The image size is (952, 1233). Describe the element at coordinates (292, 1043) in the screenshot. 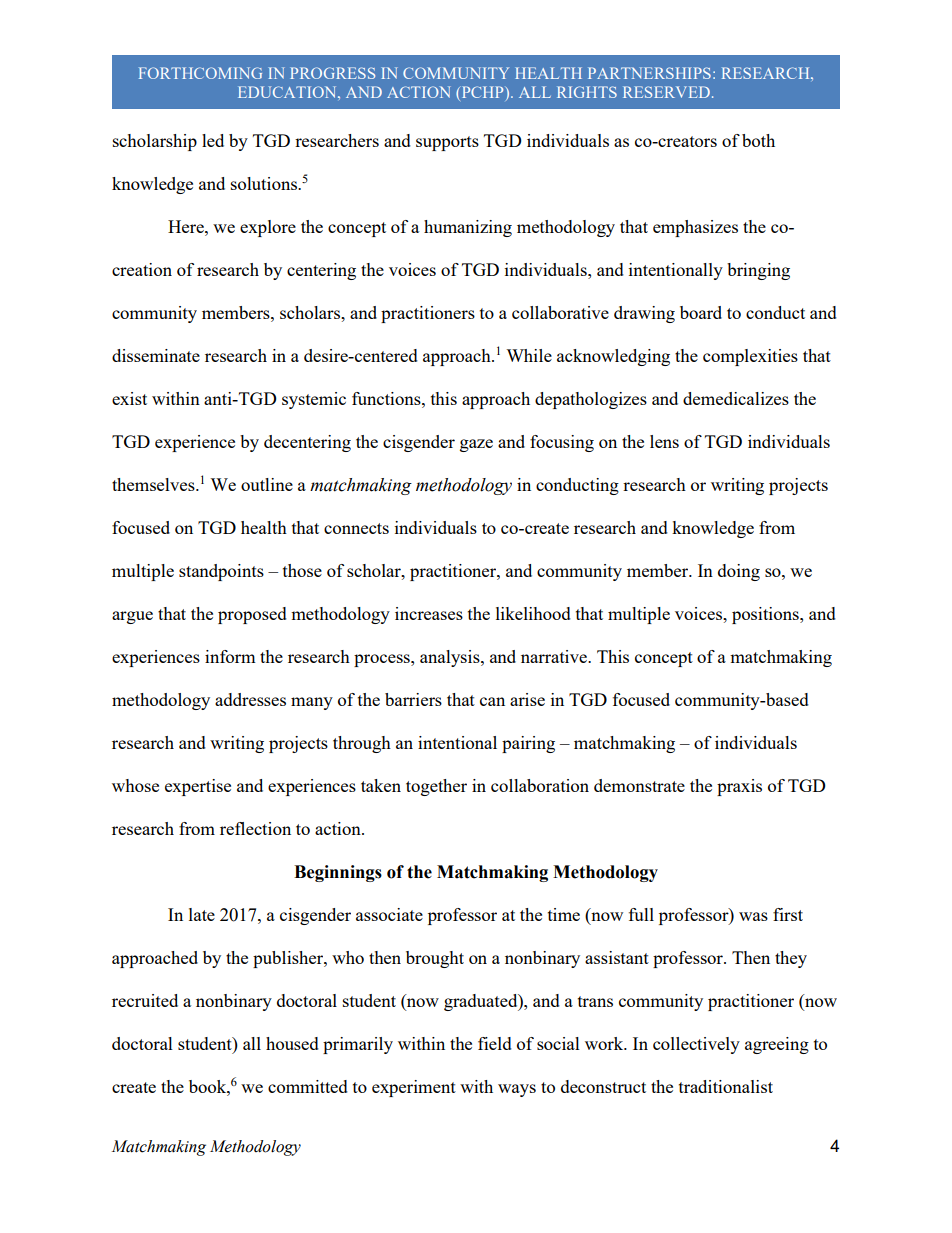

I see `housed` at that location.
